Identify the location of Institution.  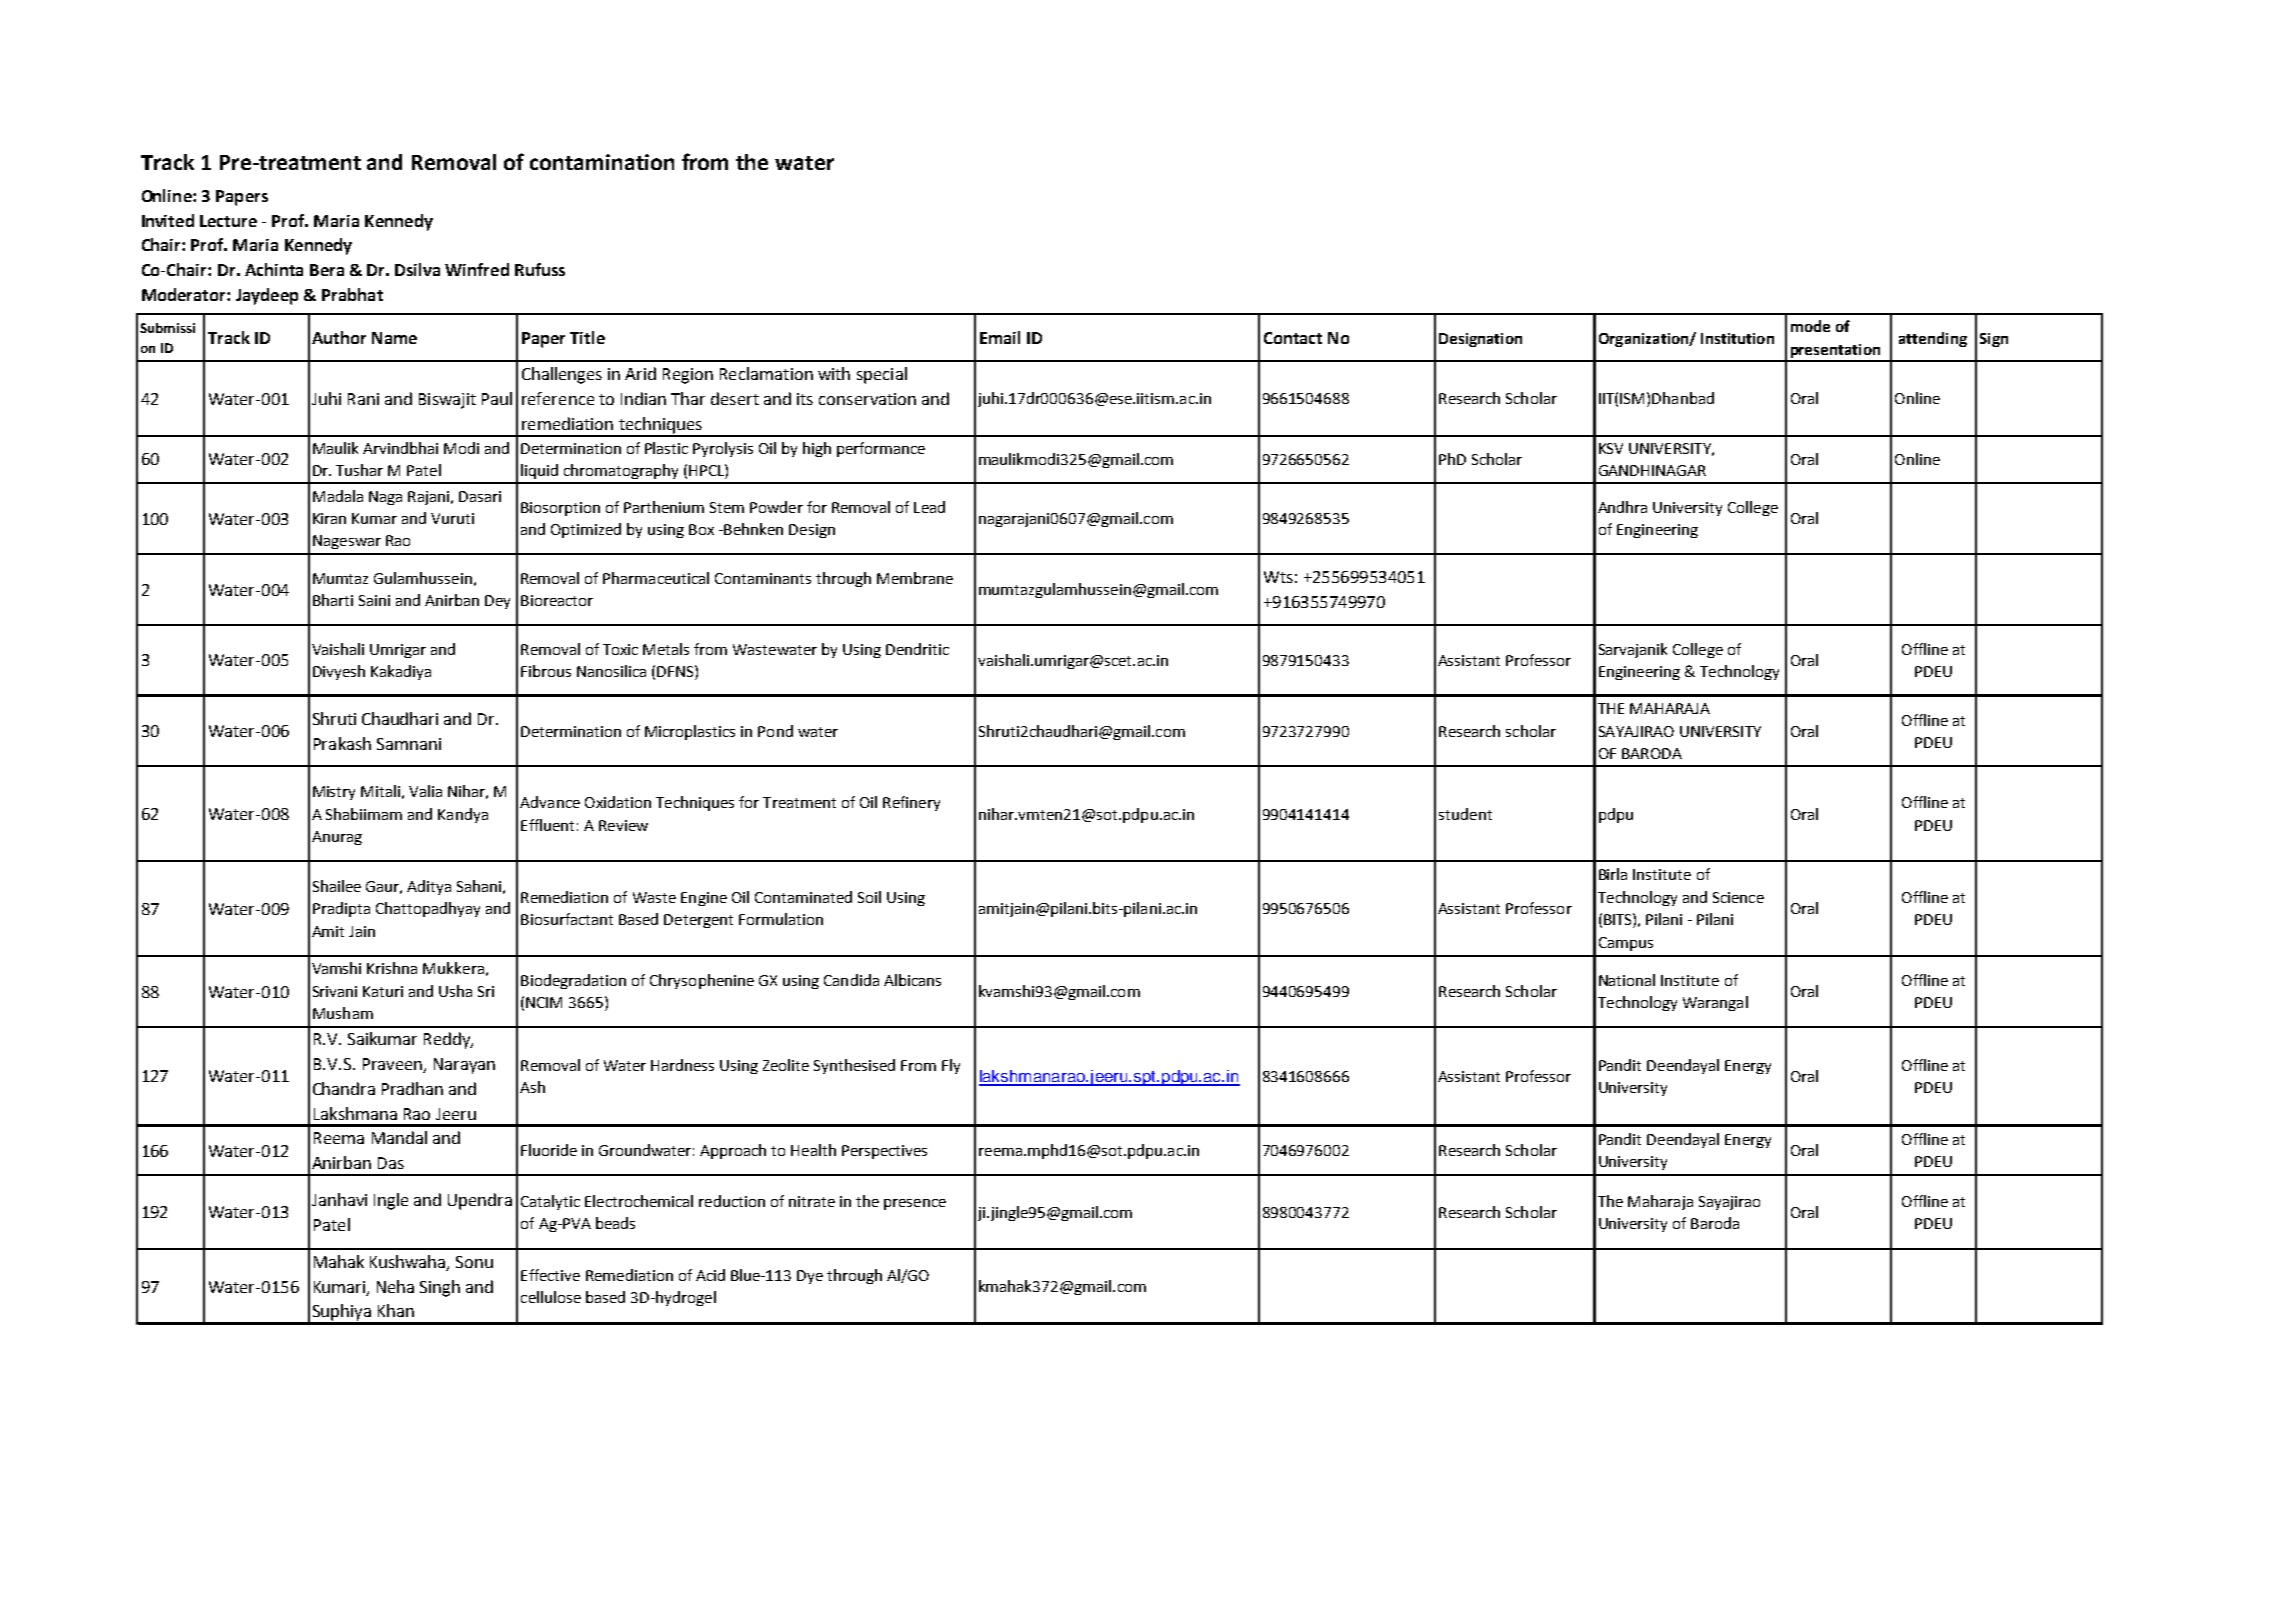
(1737, 338).
